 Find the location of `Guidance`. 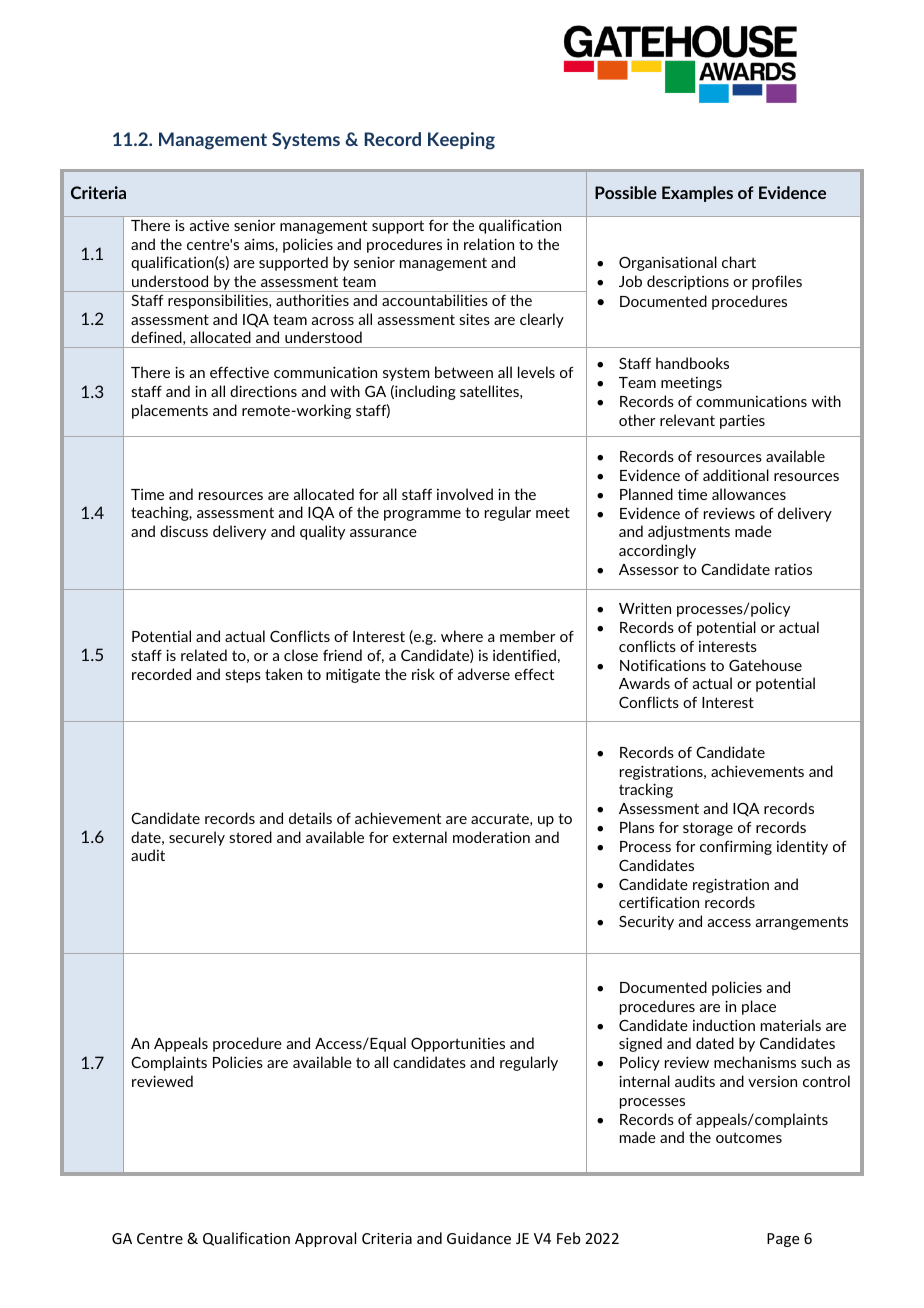

Guidance is located at coordinates (479, 1238).
